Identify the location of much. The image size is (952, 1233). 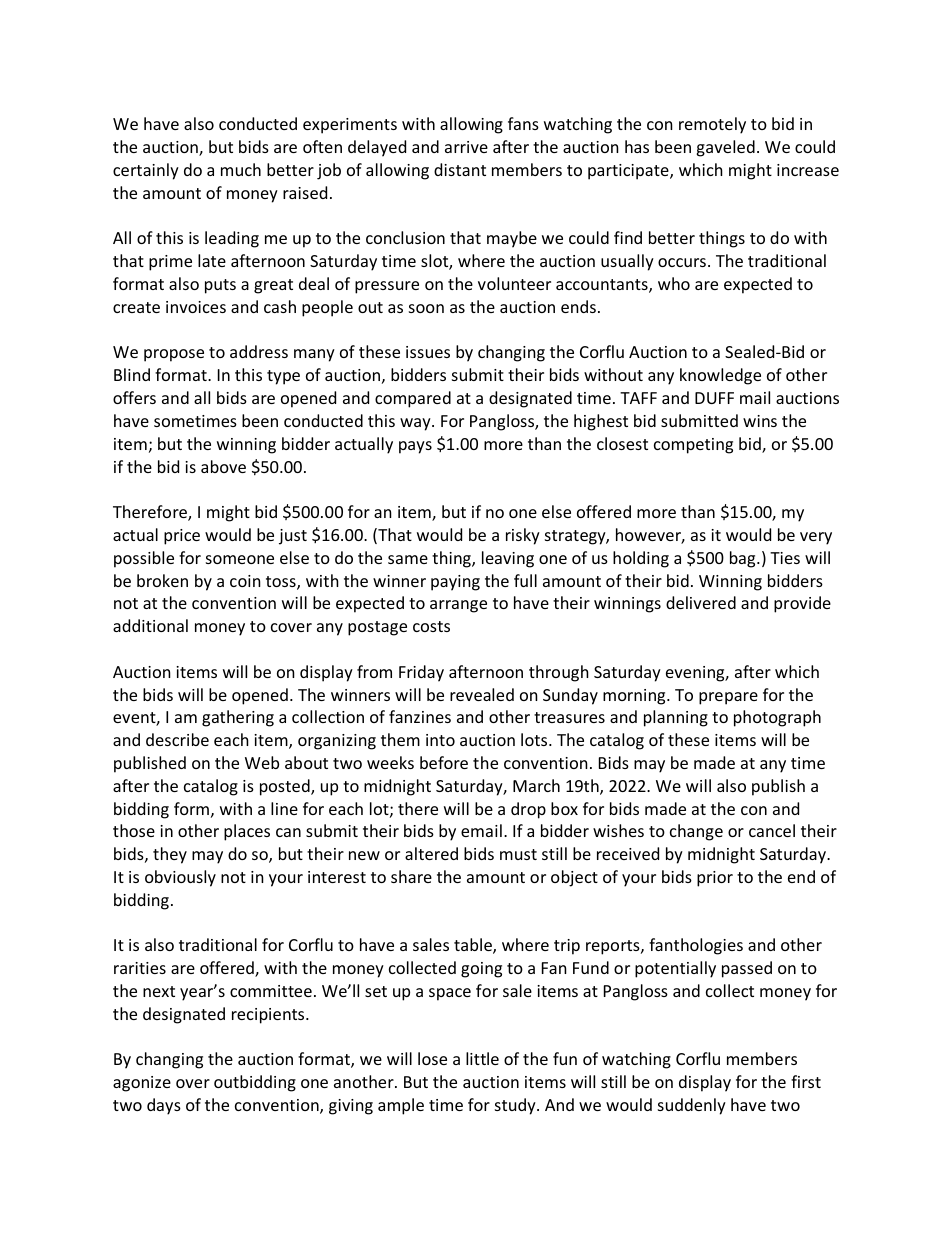
(241, 169).
